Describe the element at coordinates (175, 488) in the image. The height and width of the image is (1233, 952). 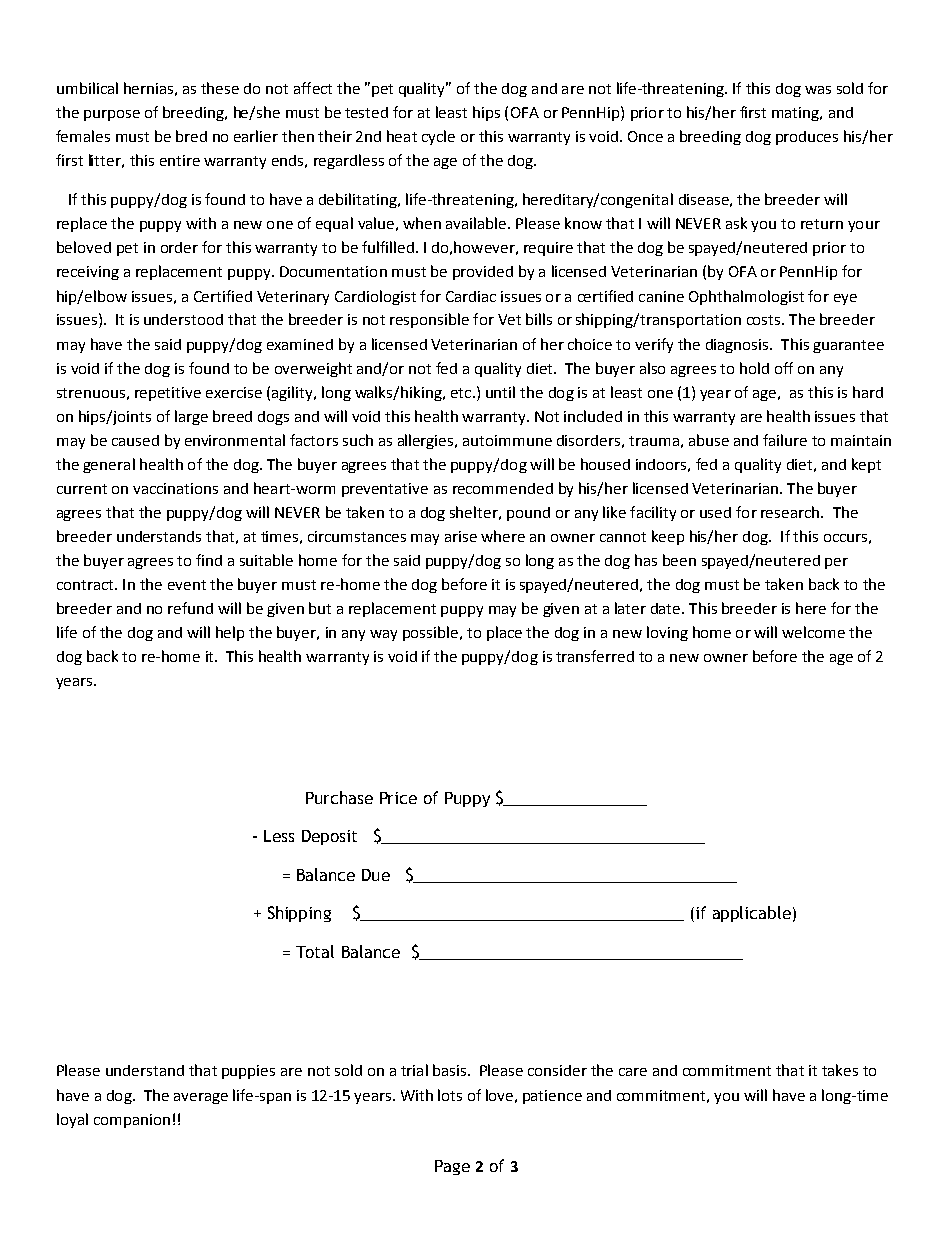
I see `vaccinations` at that location.
